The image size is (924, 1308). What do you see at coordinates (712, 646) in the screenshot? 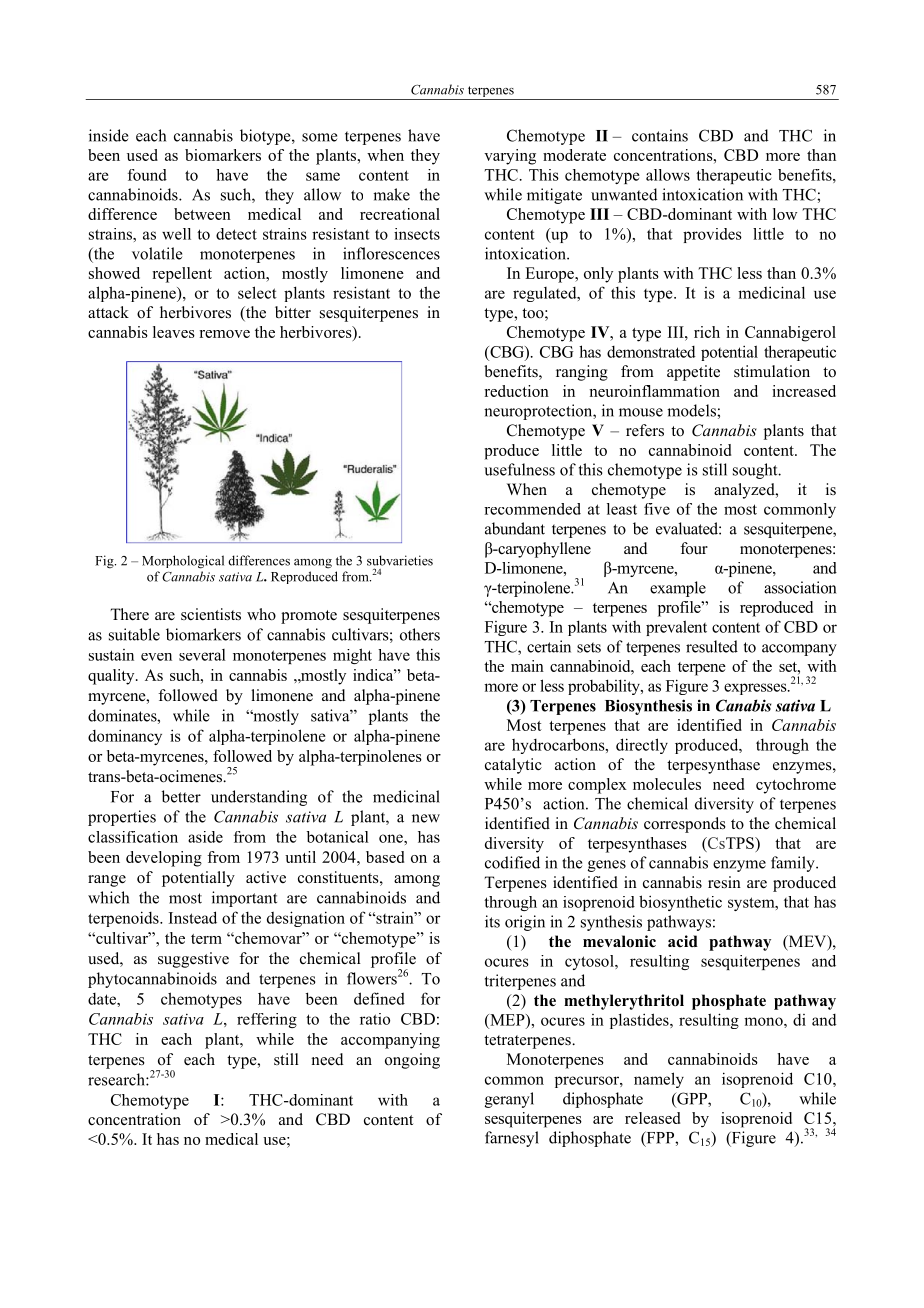
I see `resulted` at bounding box center [712, 646].
